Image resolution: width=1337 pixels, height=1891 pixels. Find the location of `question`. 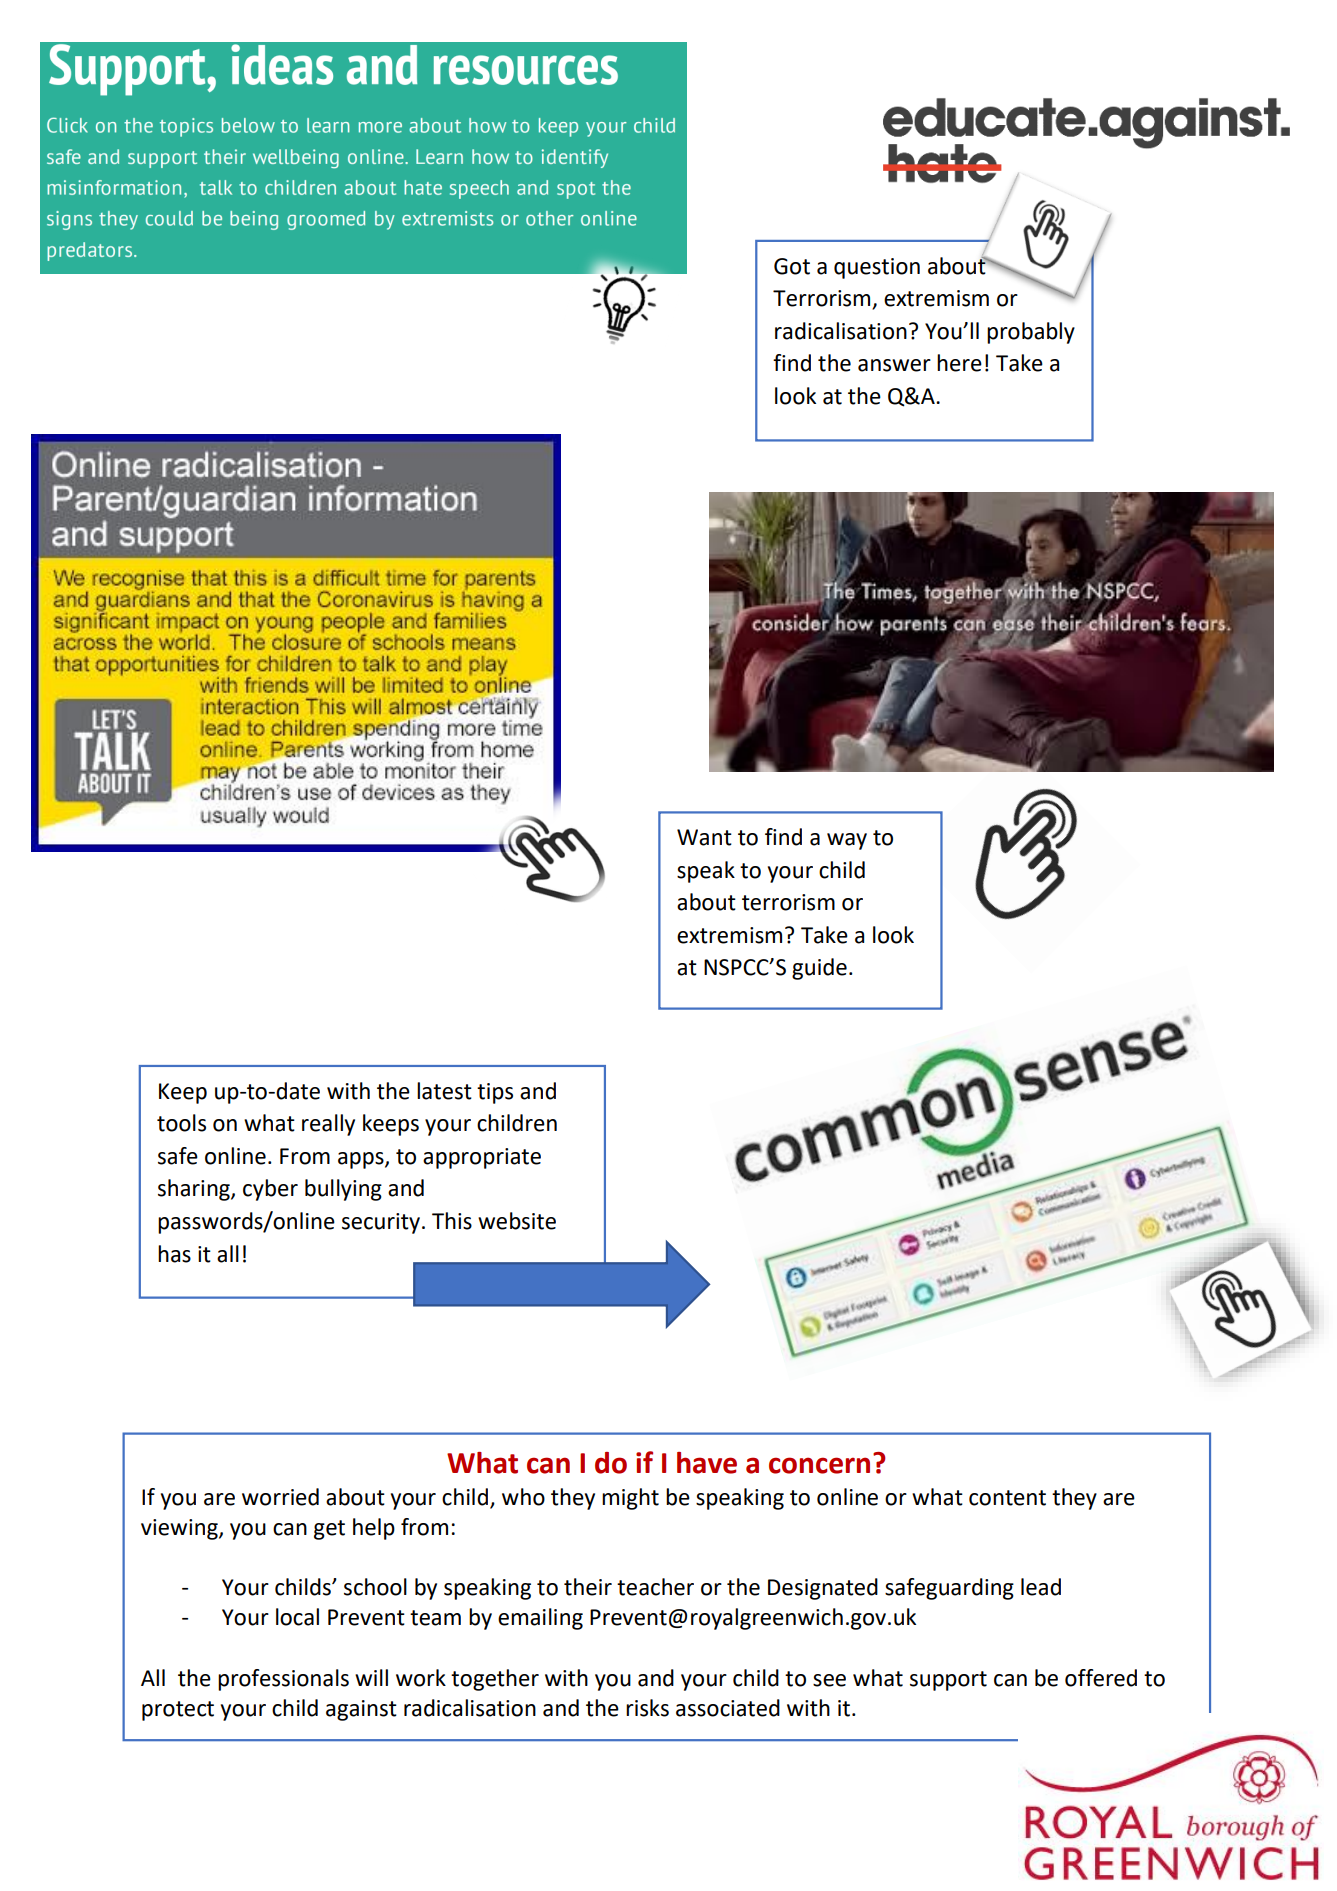

question is located at coordinates (877, 268).
